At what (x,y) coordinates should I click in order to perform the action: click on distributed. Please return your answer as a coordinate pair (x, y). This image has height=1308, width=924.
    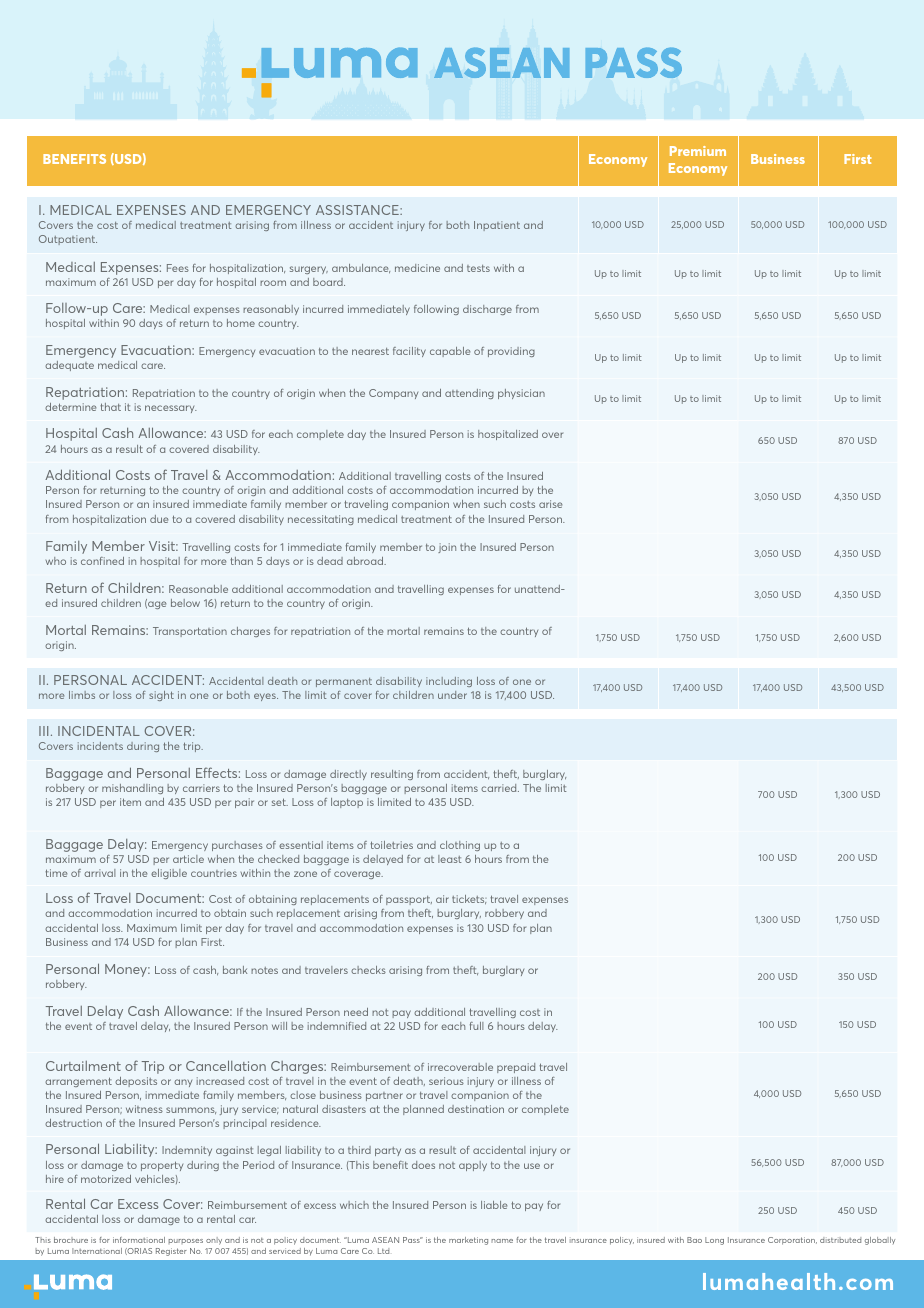
    Looking at the image, I should click on (840, 1240).
